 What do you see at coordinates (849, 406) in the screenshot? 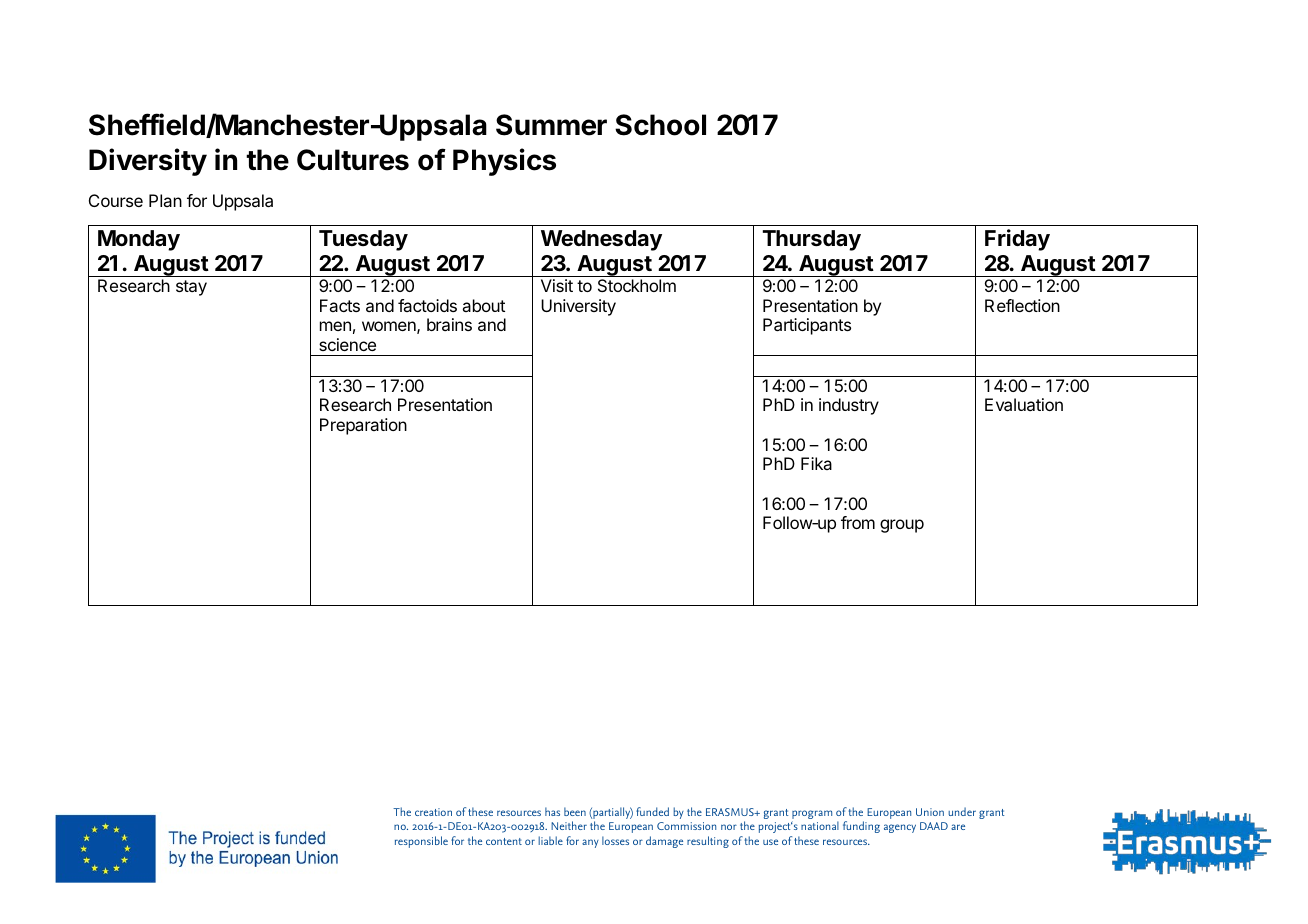
I see `industry` at bounding box center [849, 406].
